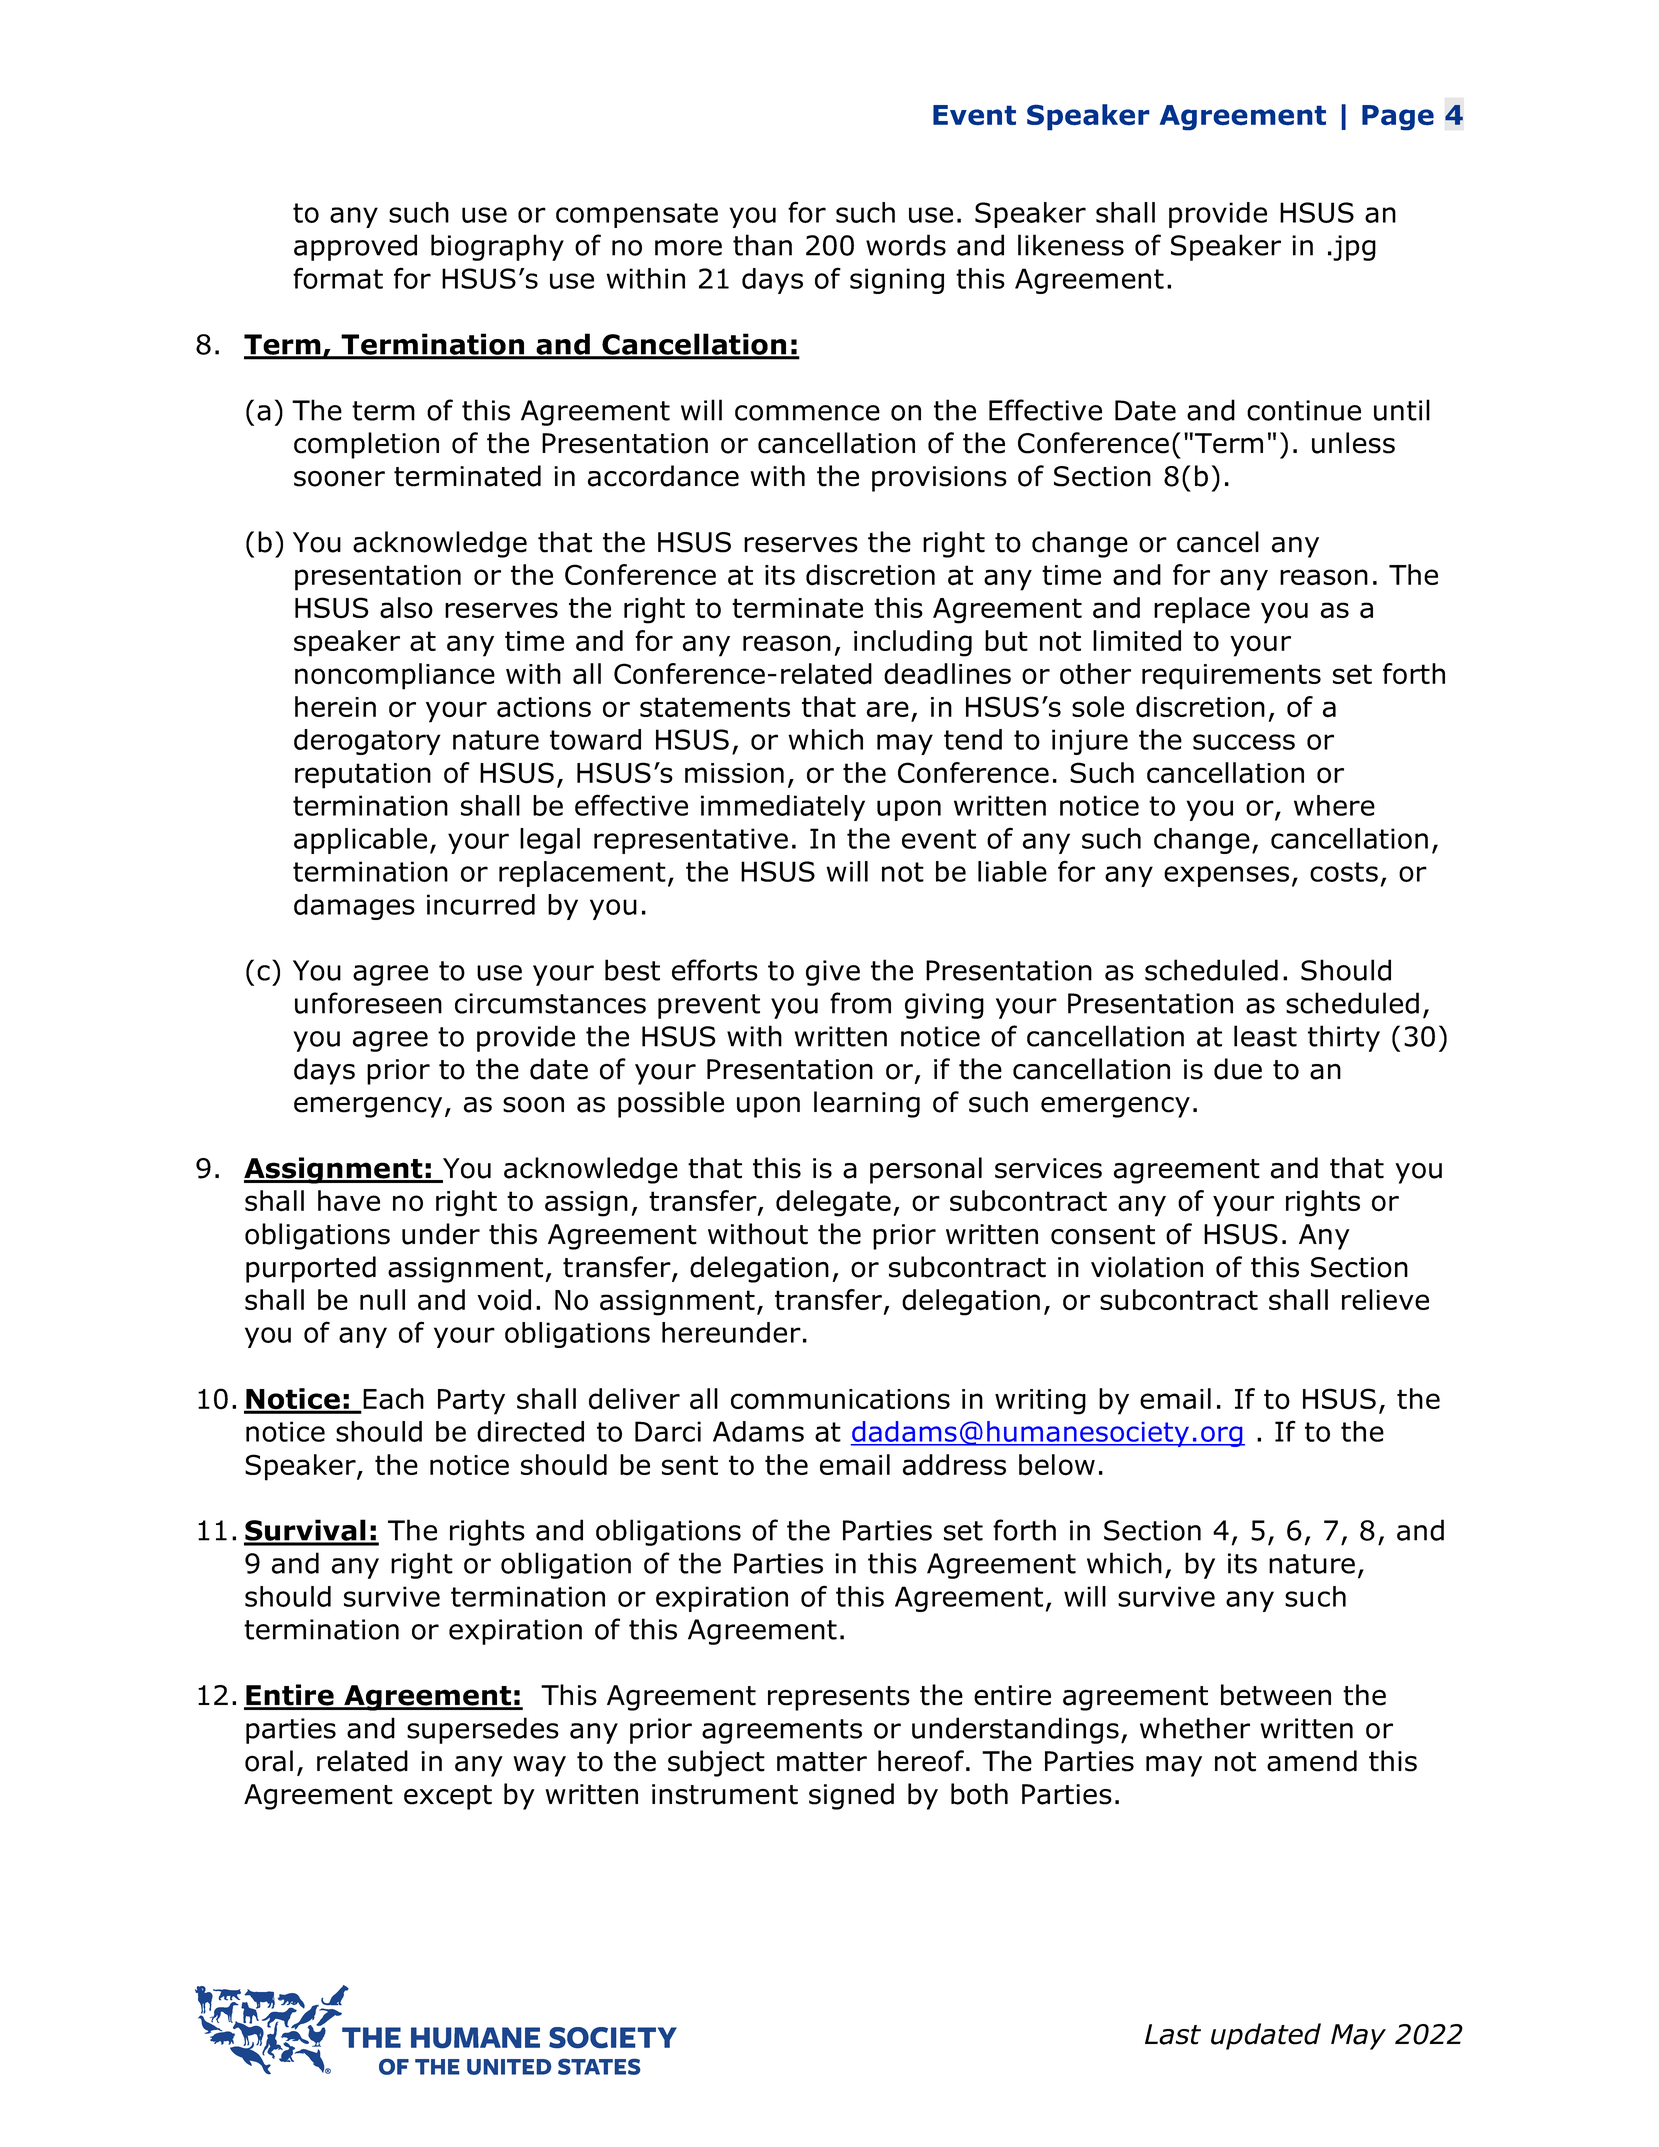  Describe the element at coordinates (1353, 248) in the page. I see `jpg` at that location.
